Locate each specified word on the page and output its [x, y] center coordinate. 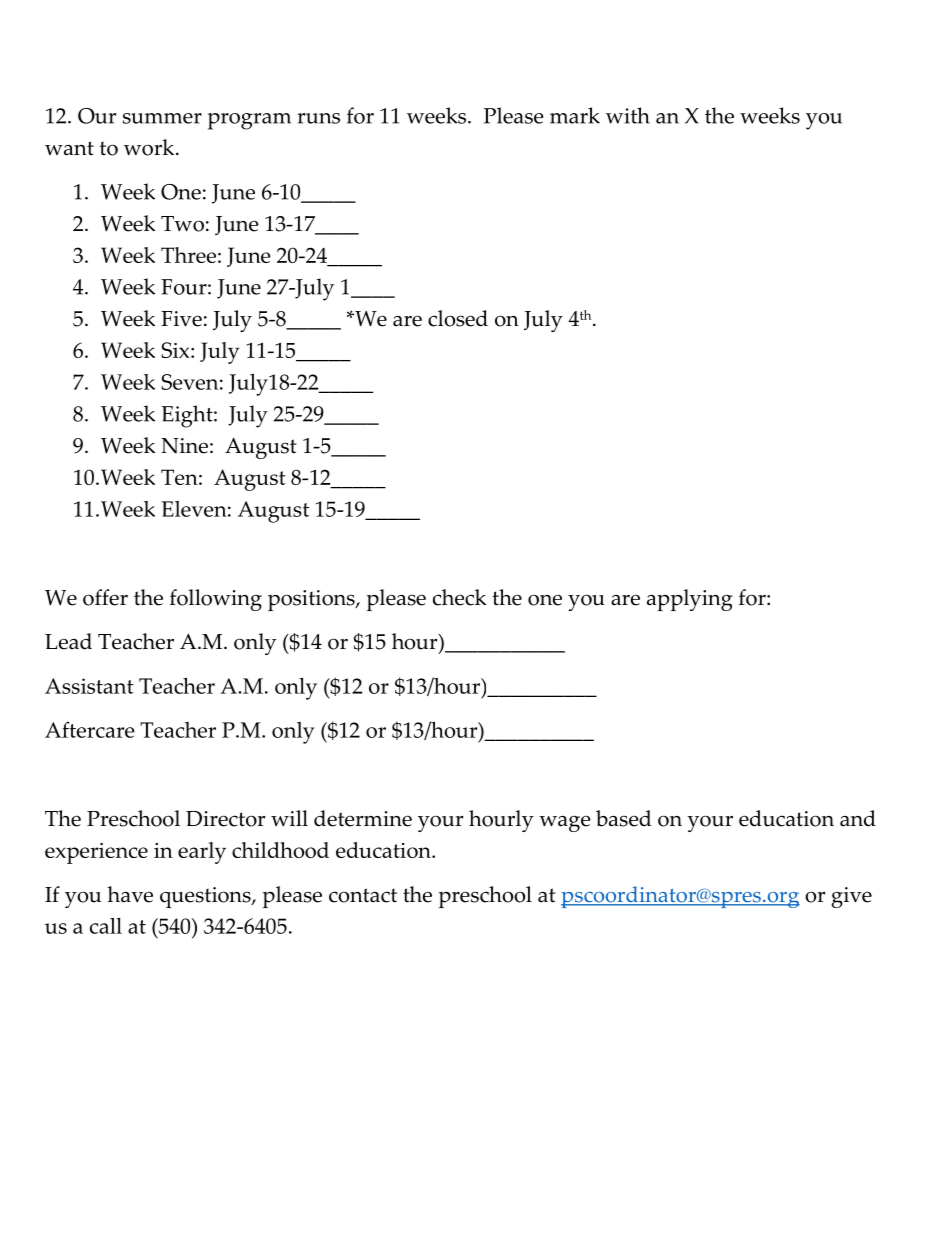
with [628, 115]
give [851, 897]
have [130, 894]
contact [363, 895]
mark [575, 115]
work [150, 147]
